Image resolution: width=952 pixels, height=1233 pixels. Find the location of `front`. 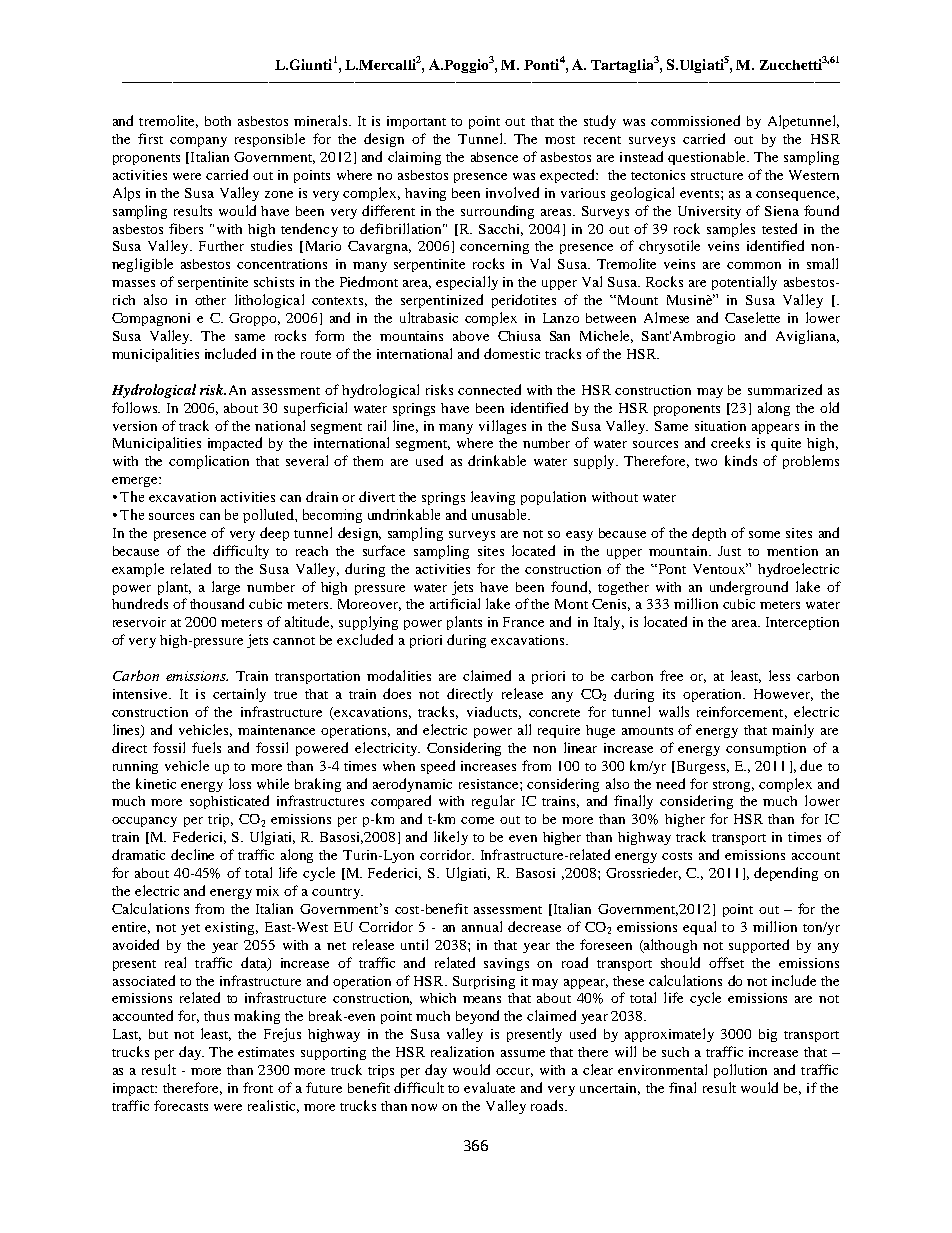

front is located at coordinates (258, 1087).
